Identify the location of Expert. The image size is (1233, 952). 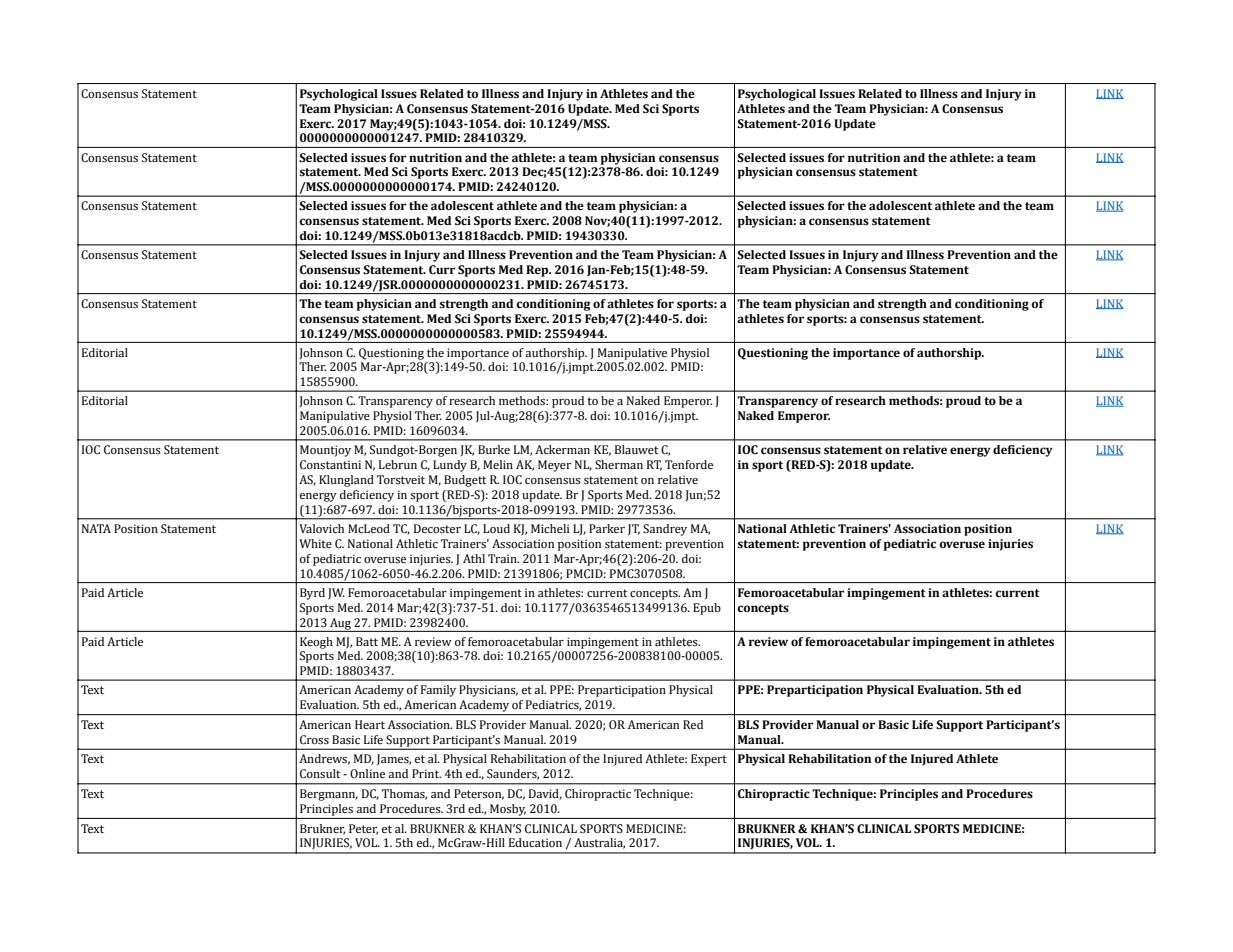
(709, 760).
